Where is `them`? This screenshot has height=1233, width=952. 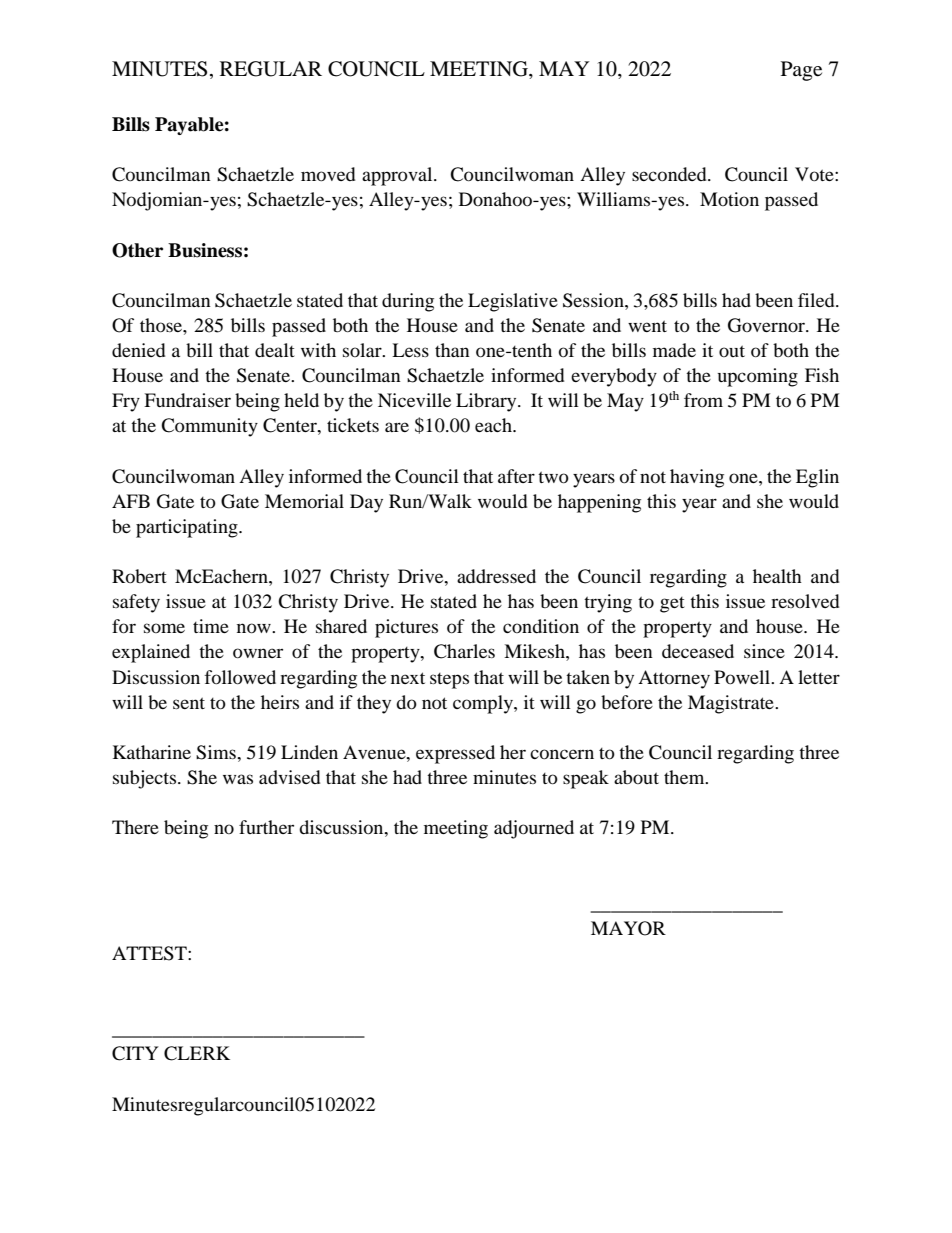 them is located at coordinates (685, 777).
